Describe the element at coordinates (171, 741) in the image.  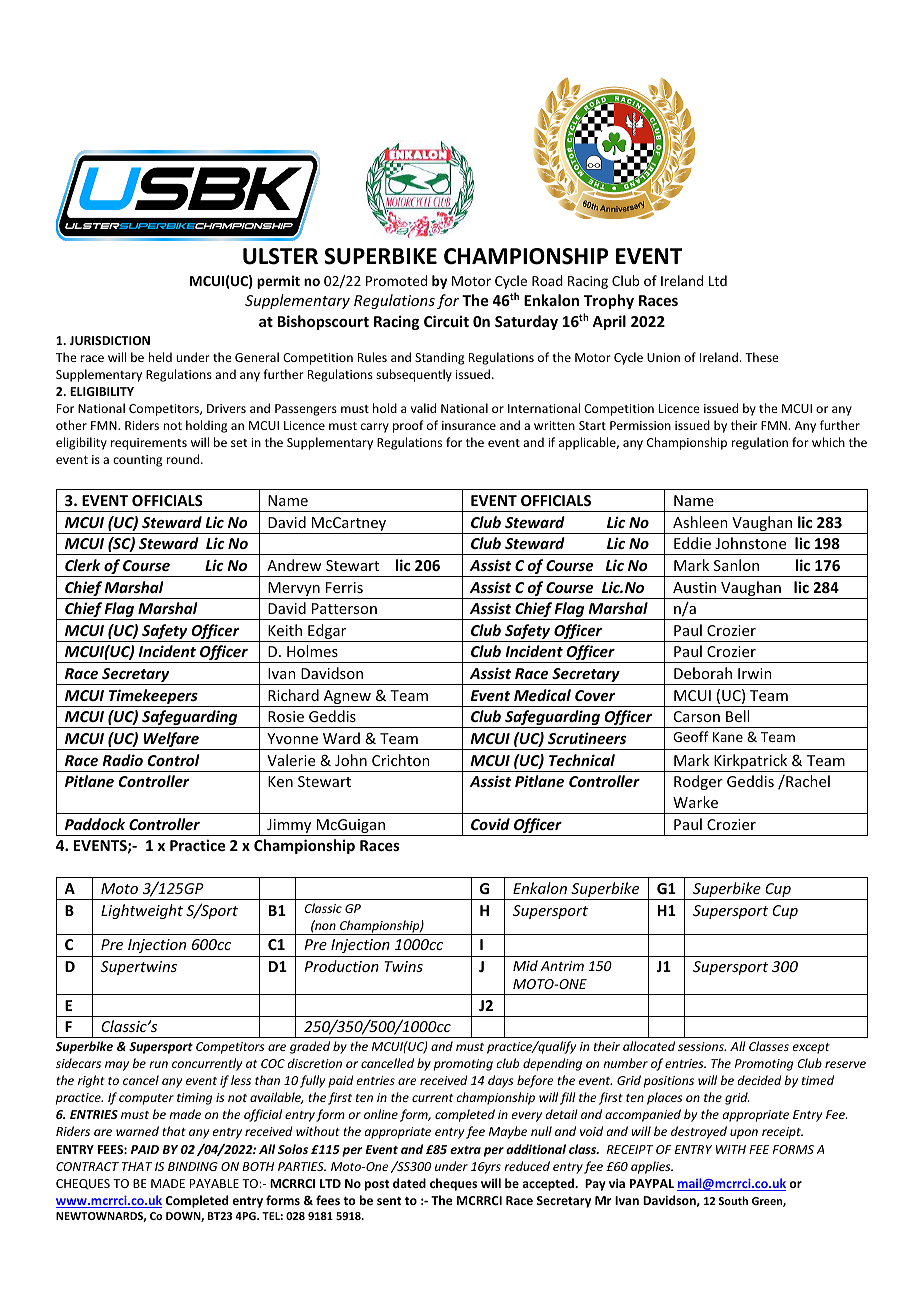
I see `Welfare` at that location.
